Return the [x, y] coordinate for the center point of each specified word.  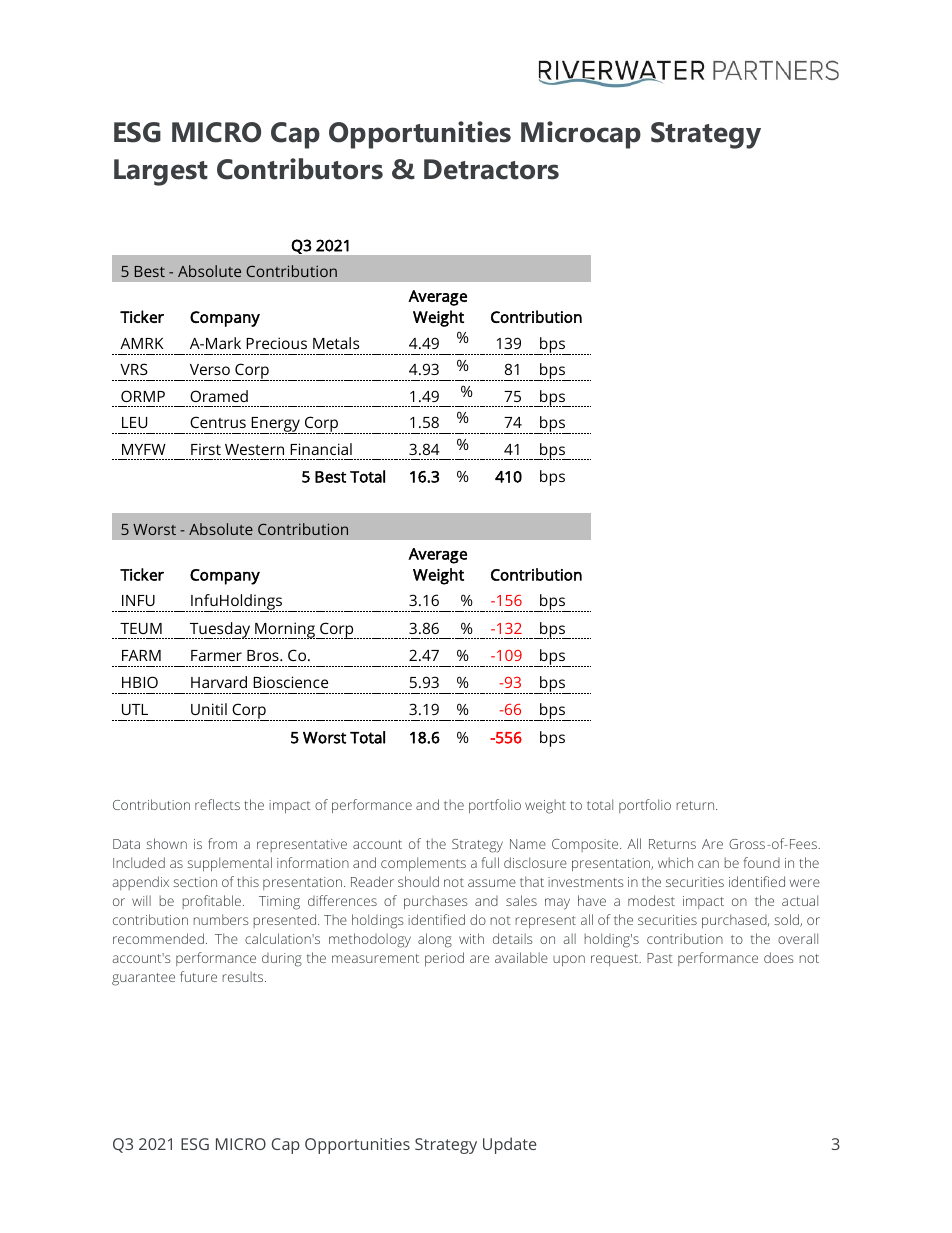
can [708, 864]
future [198, 976]
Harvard [219, 682]
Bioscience [290, 682]
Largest [161, 172]
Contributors [300, 169]
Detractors [491, 169]
